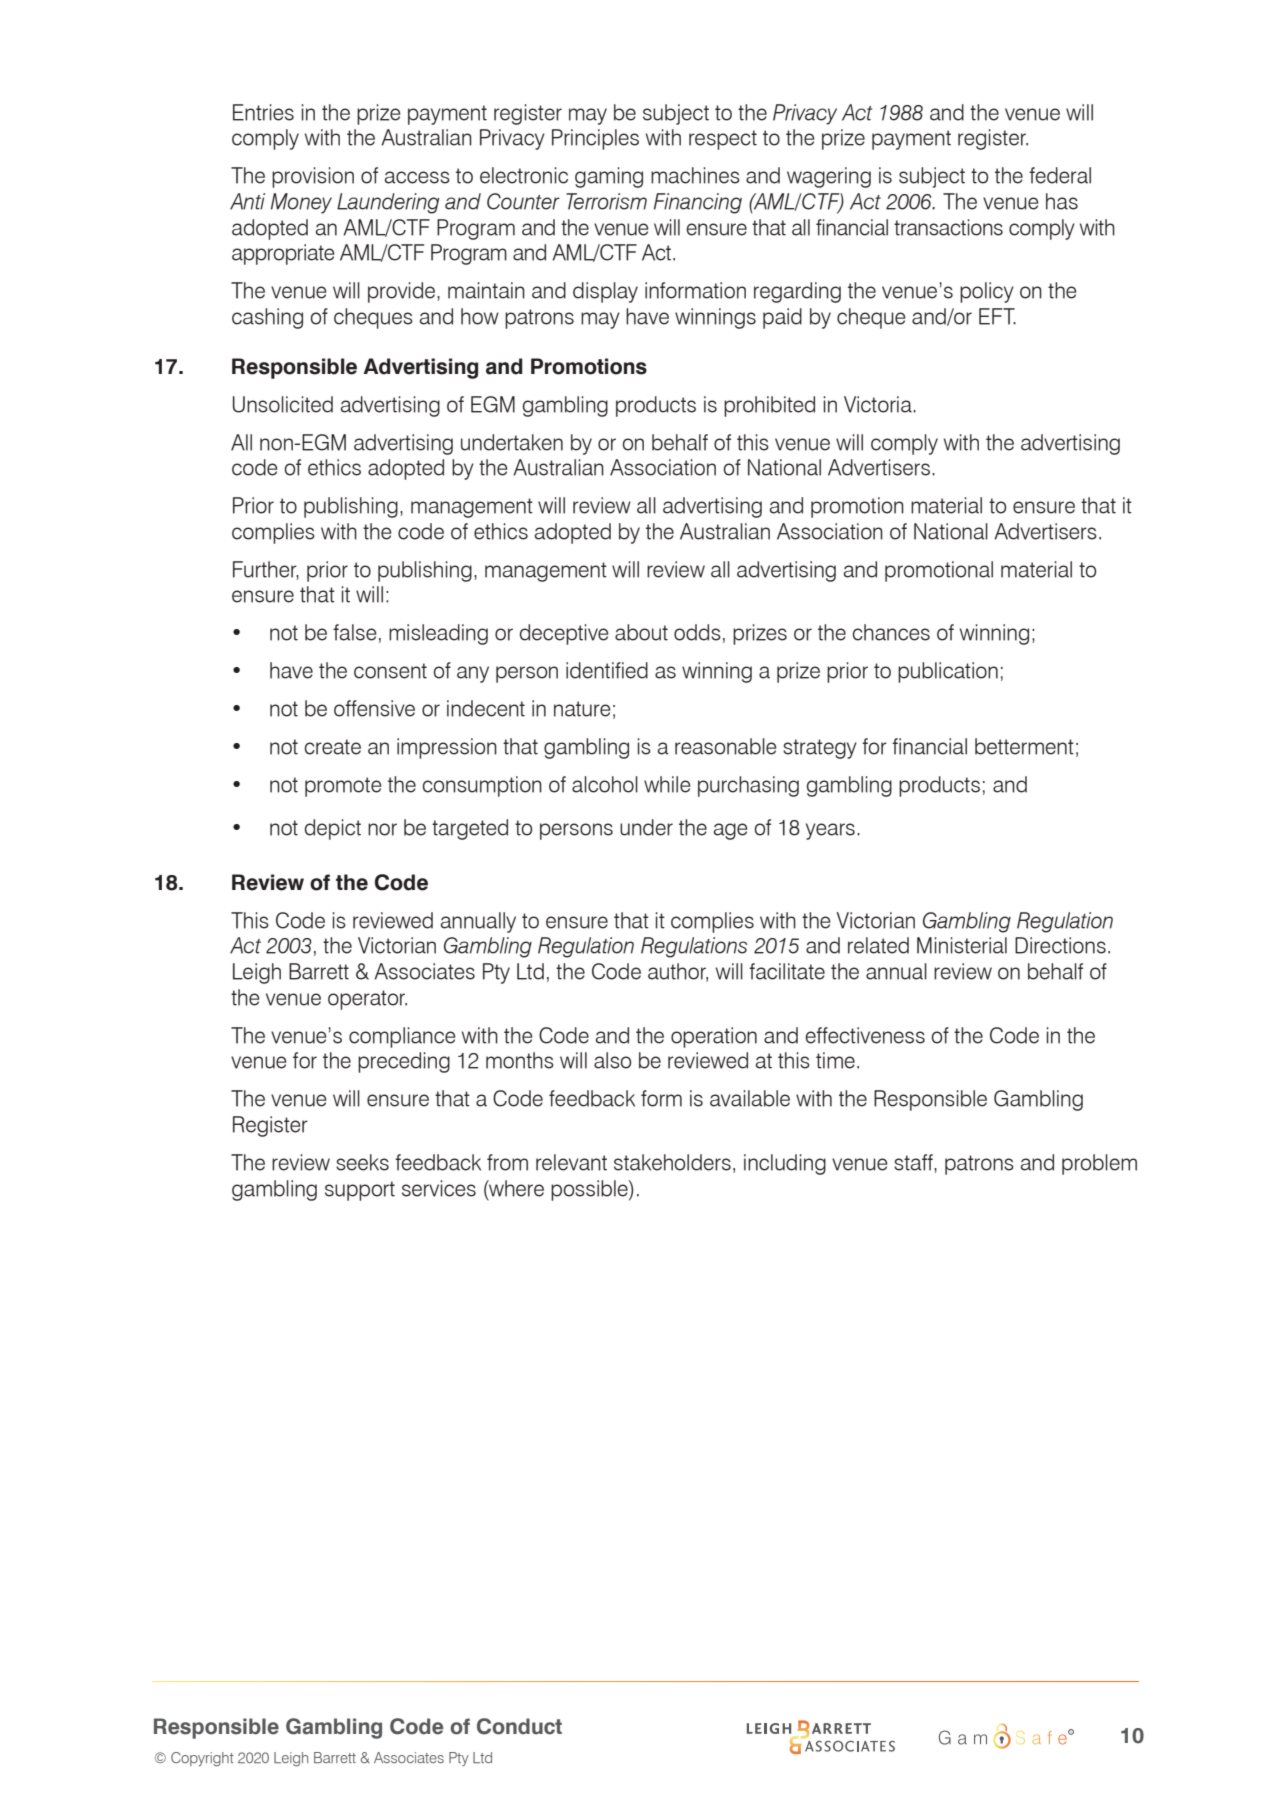 Image resolution: width=1275 pixels, height=1804 pixels. I want to click on betterment, so click(1024, 746).
